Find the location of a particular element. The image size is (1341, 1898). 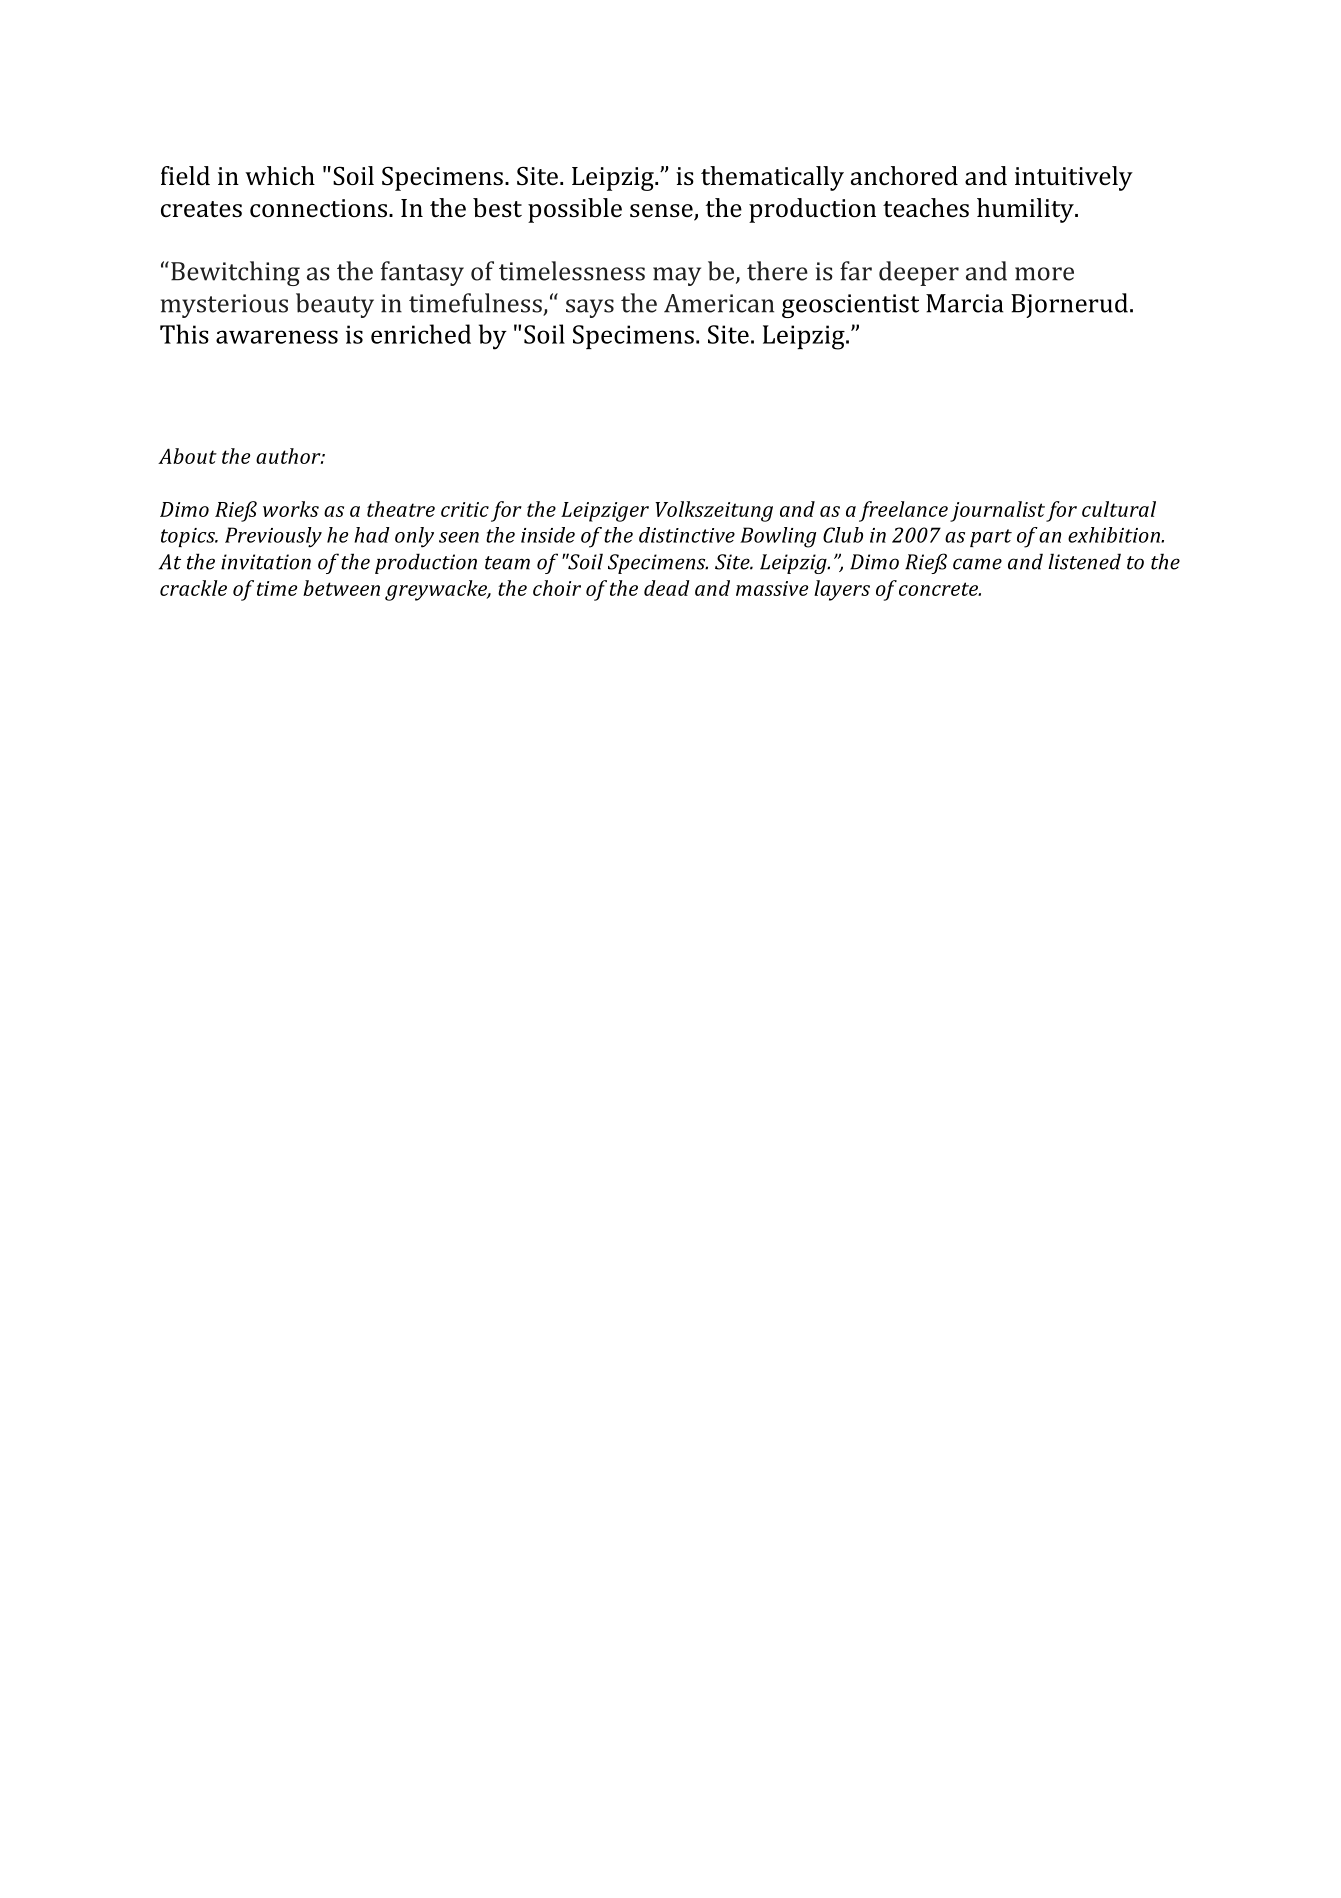

sense is located at coordinates (662, 212).
